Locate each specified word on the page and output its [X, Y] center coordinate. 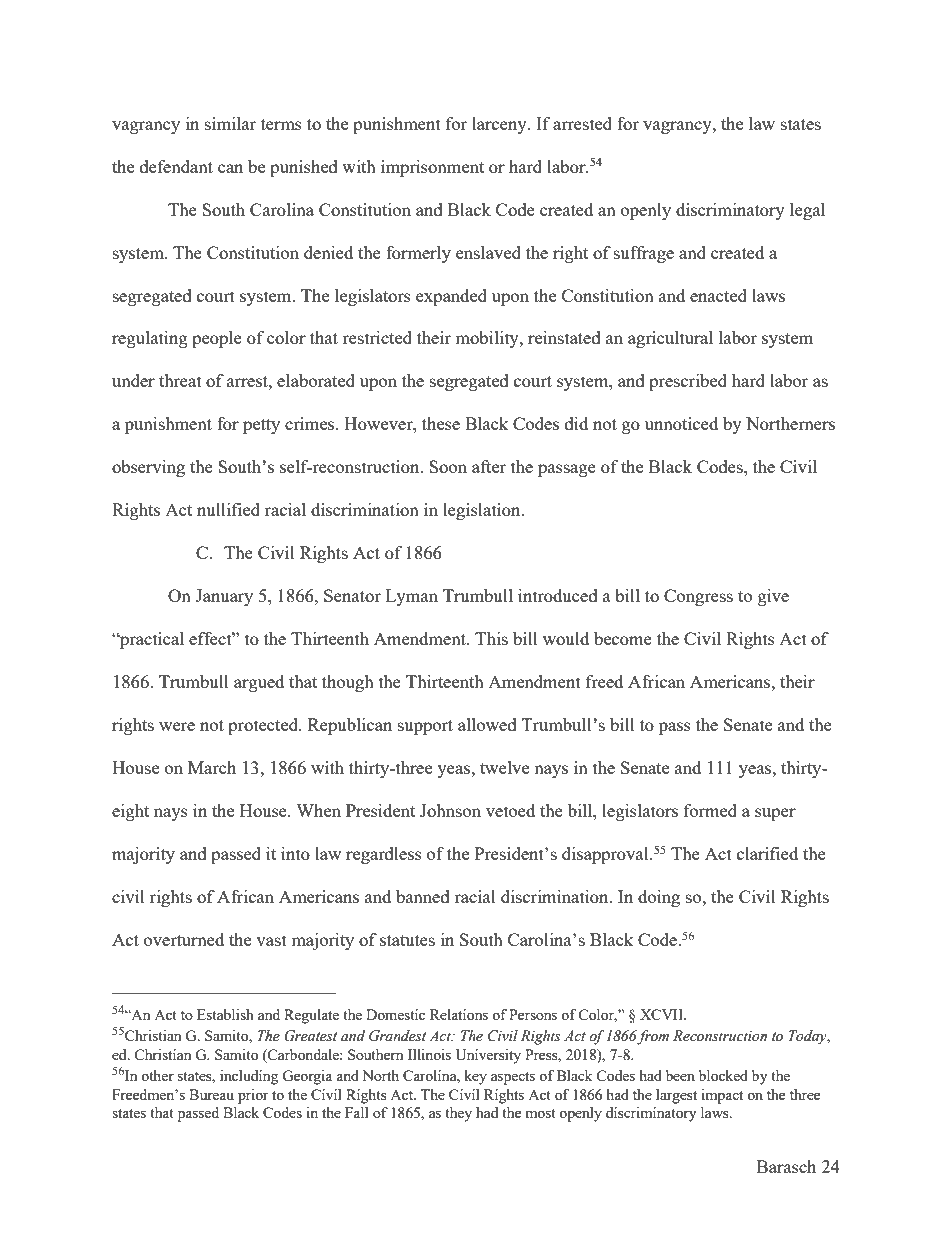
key [475, 1077]
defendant [176, 166]
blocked [723, 1075]
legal [807, 211]
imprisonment [432, 168]
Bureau [211, 1094]
